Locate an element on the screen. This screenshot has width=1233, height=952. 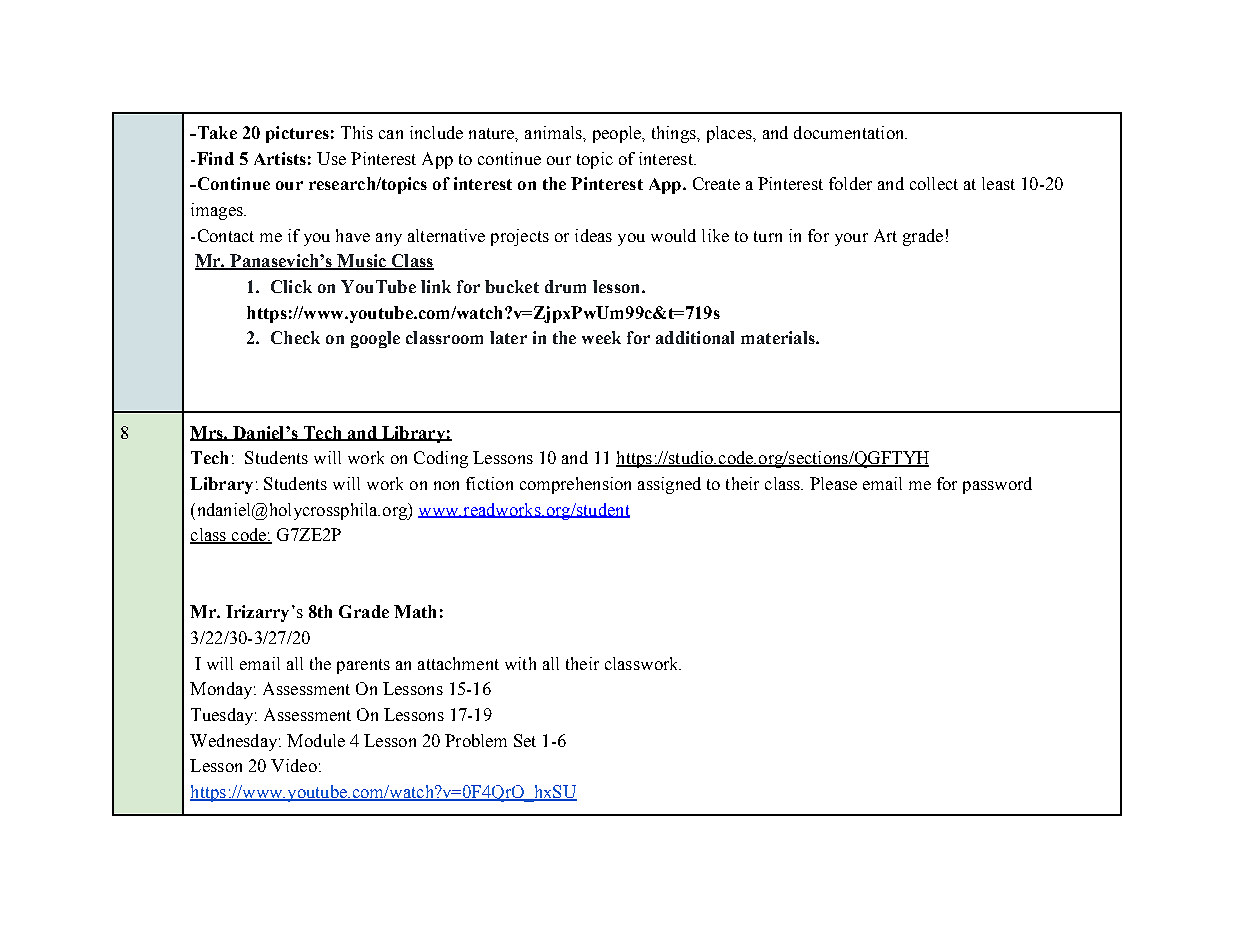
Check is located at coordinates (295, 337).
